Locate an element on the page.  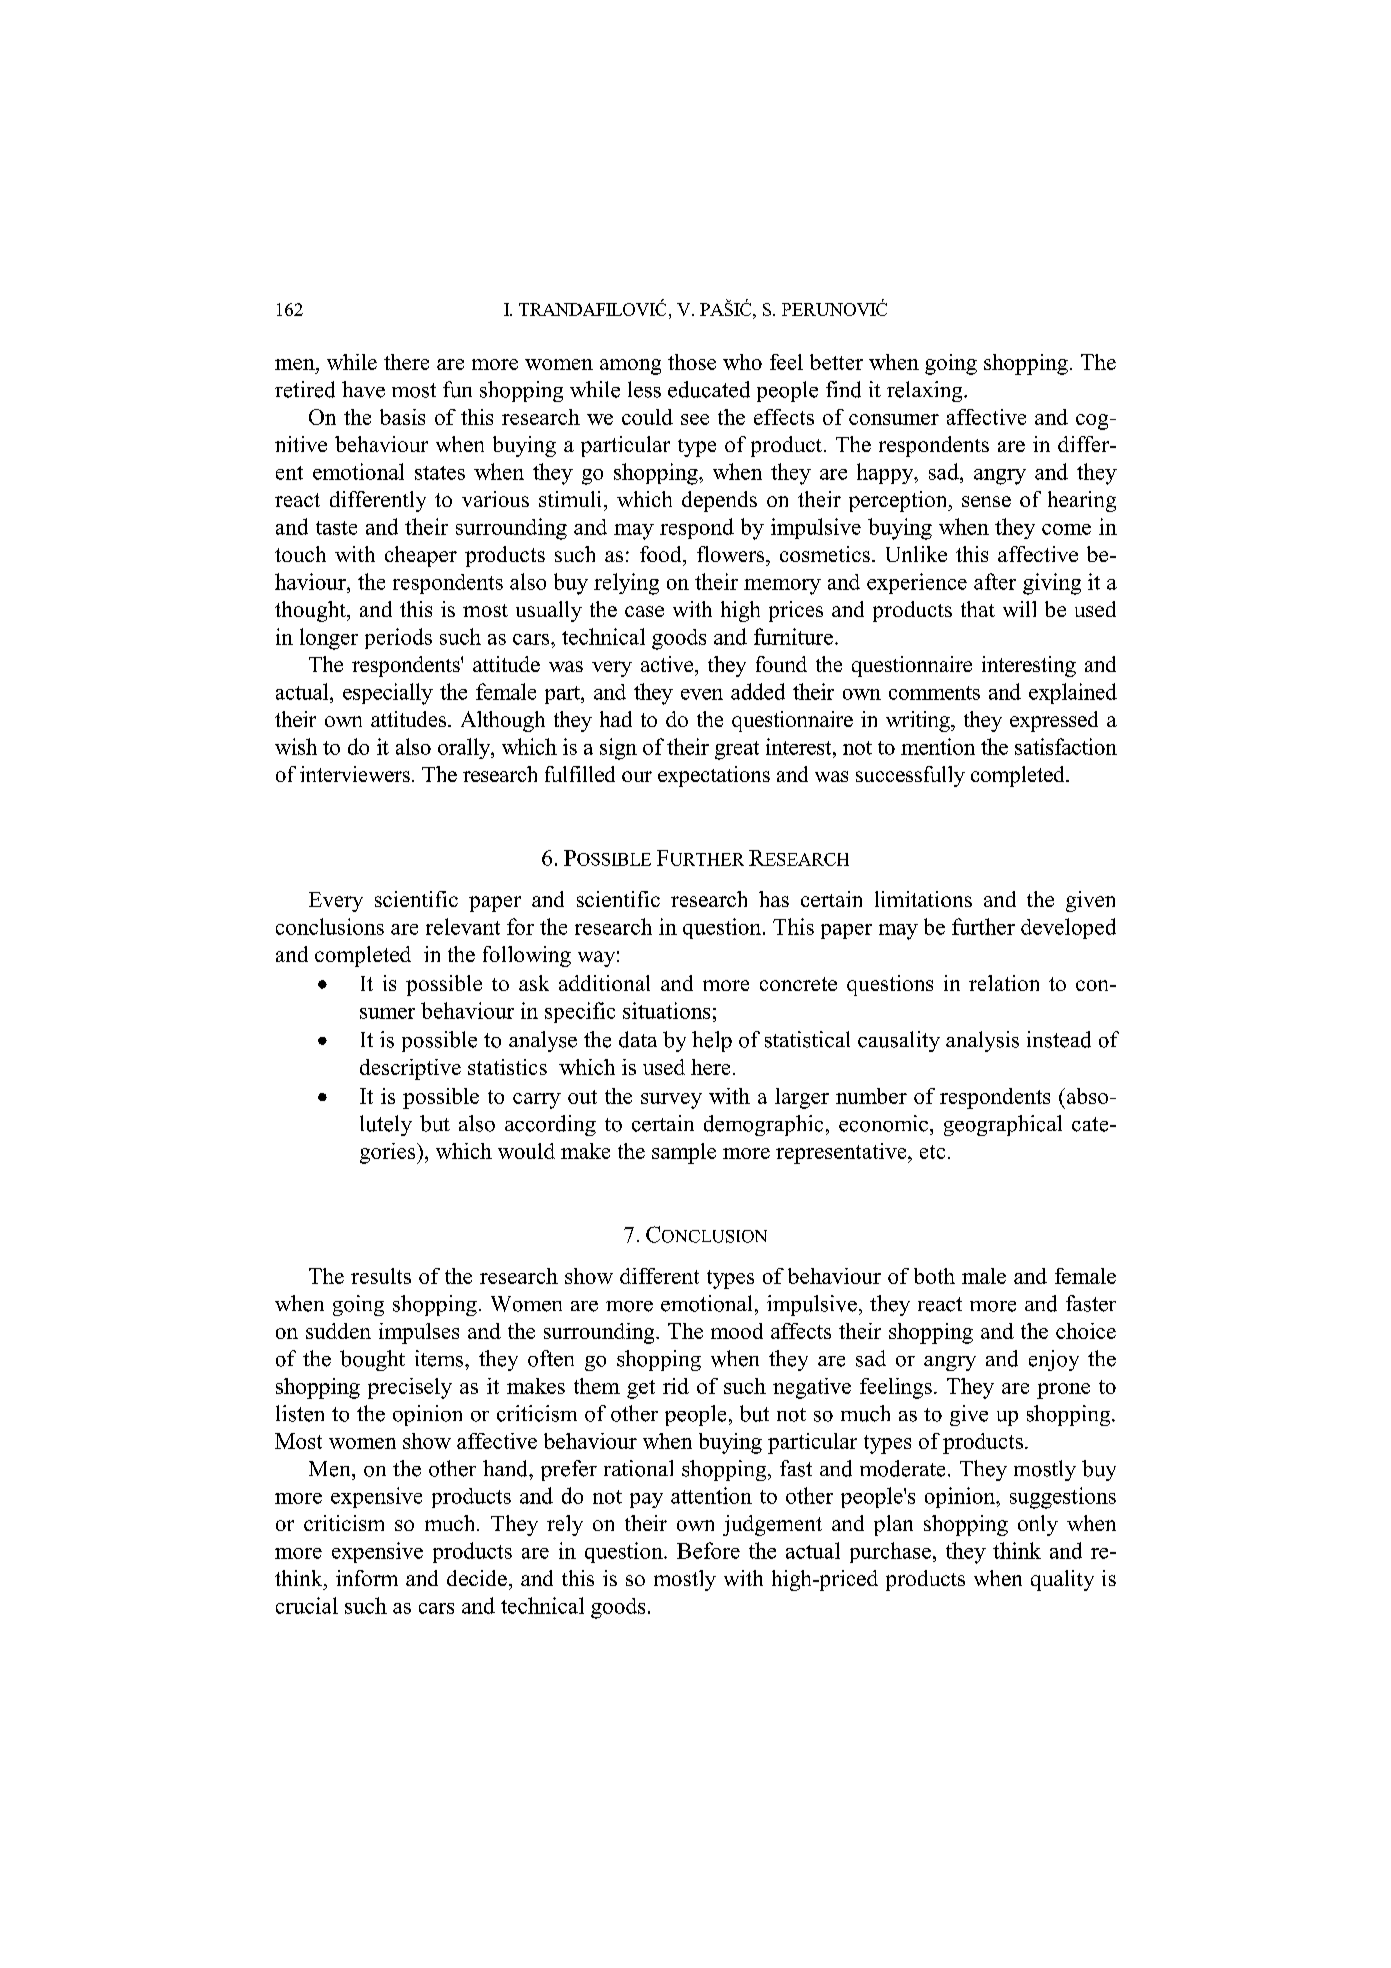
limitations is located at coordinates (923, 899).
